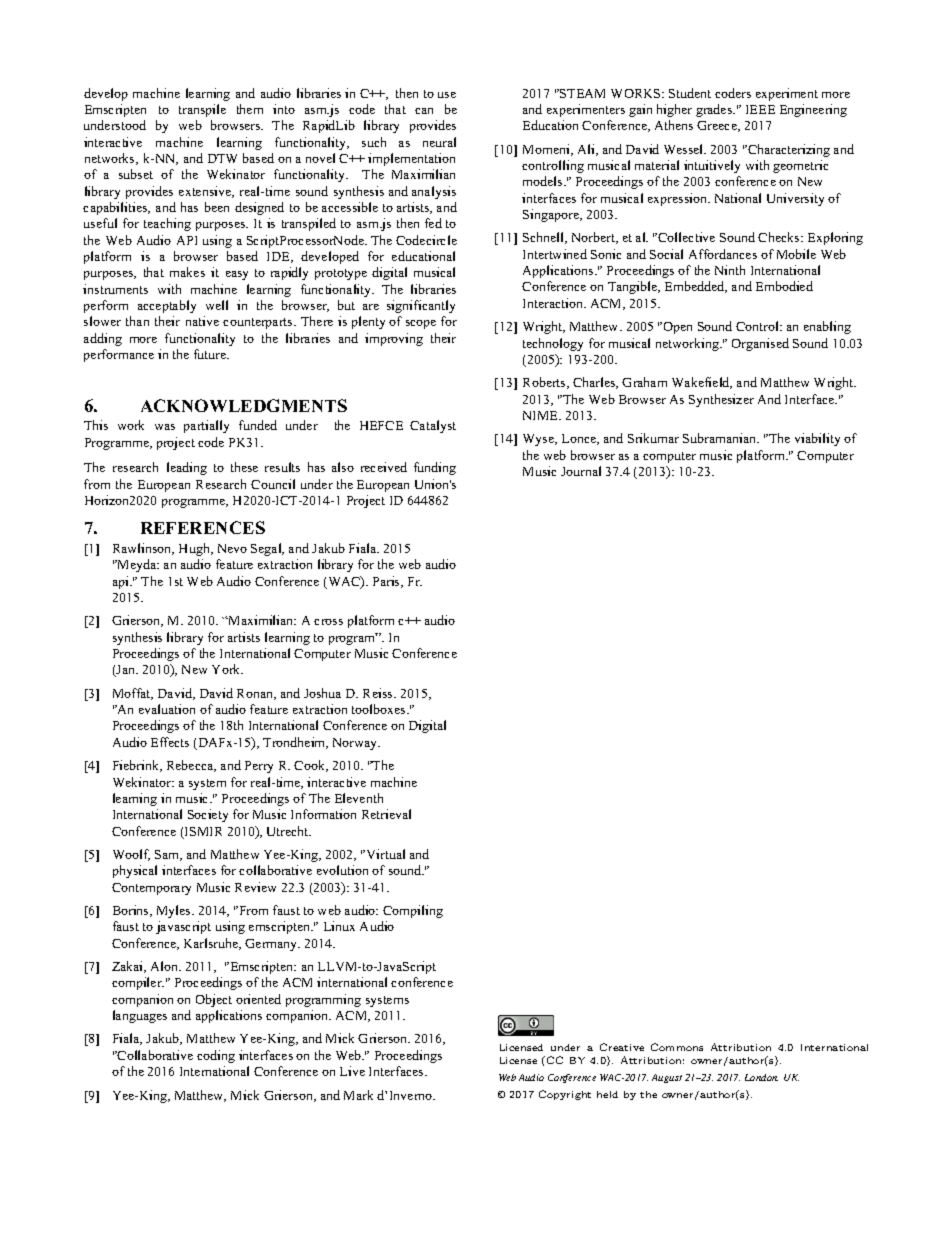 The width and height of the screenshot is (952, 1233). Describe the element at coordinates (352, 1071) in the screenshot. I see `Live` at that location.
